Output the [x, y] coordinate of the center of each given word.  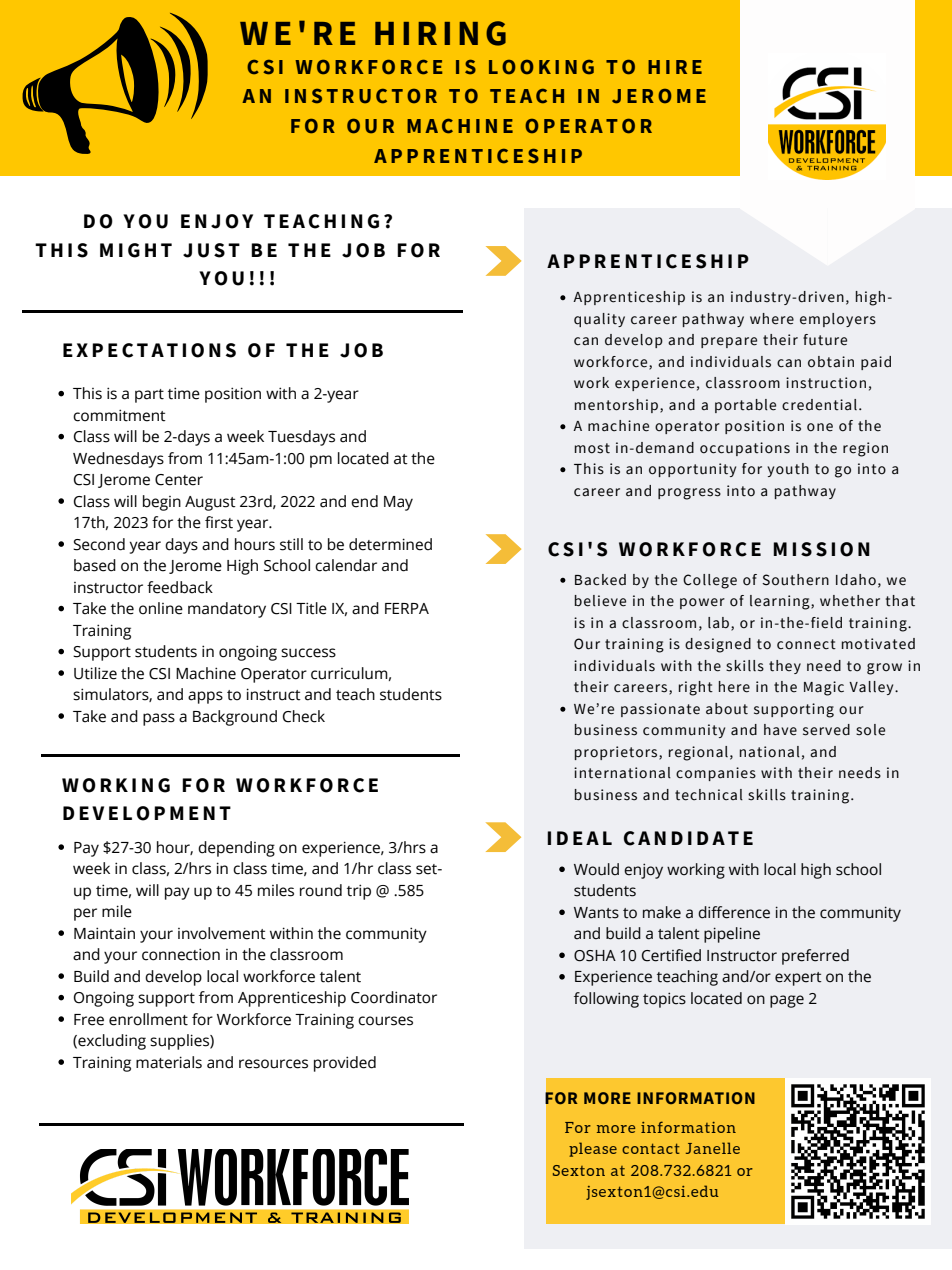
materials [169, 1062]
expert [798, 979]
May [398, 503]
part [149, 396]
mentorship [616, 406]
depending [236, 849]
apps [205, 697]
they [785, 667]
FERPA [407, 608]
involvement [222, 933]
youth [788, 470]
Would [596, 869]
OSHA [595, 956]
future [825, 340]
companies [716, 774]
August [210, 503]
